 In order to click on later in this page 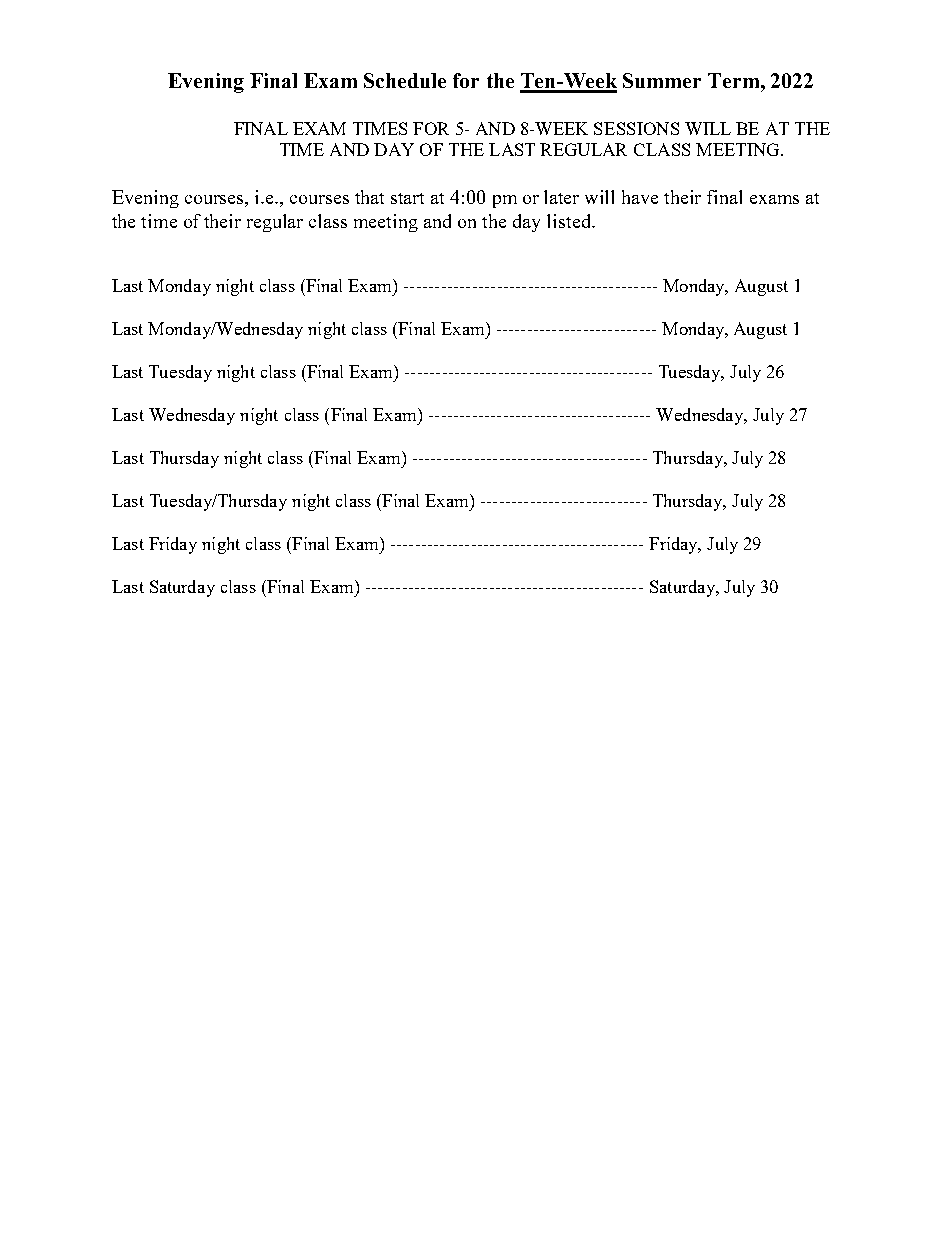, I will do `click(561, 197)`.
